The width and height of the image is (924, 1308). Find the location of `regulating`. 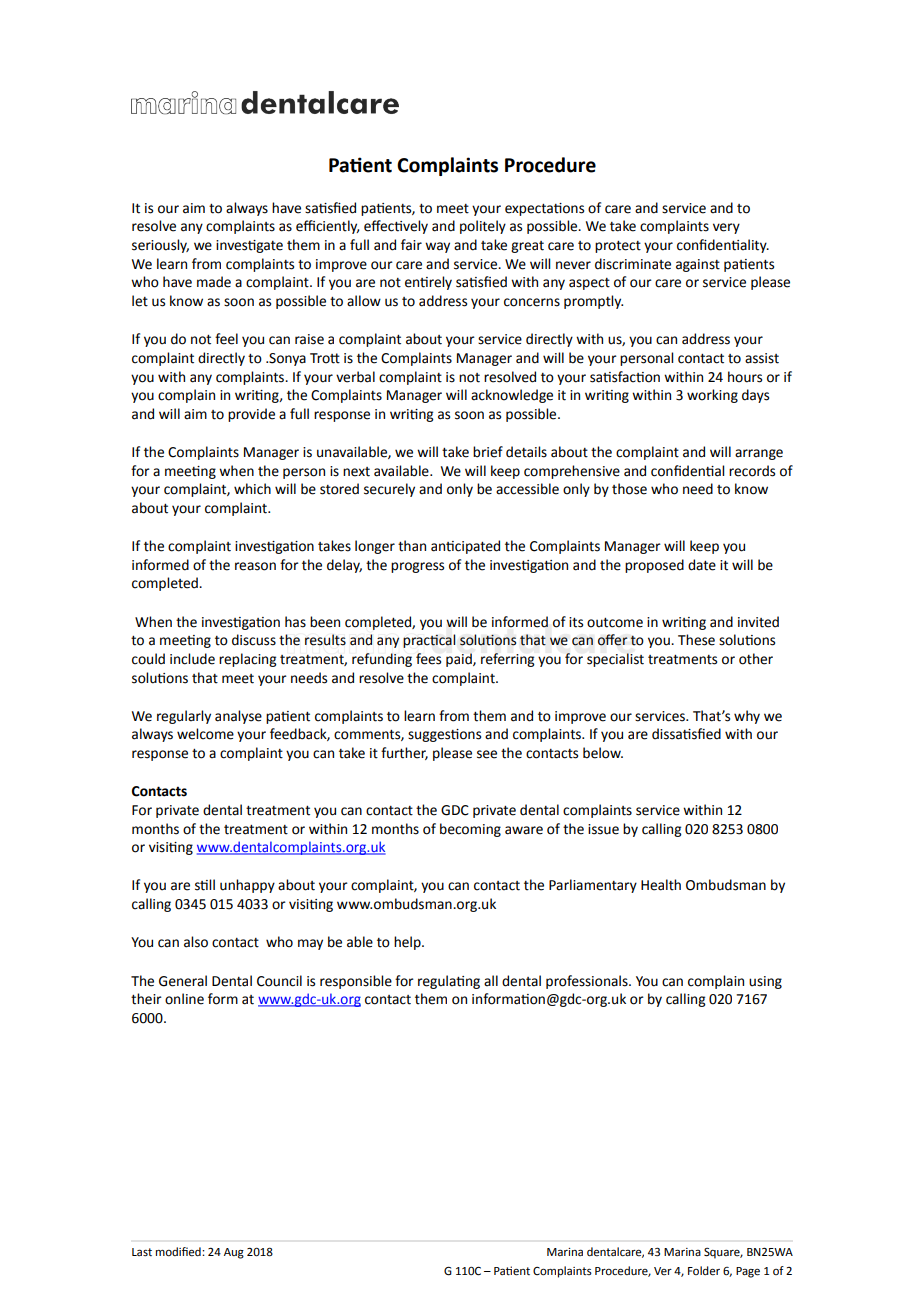

regulating is located at coordinates (449, 982).
